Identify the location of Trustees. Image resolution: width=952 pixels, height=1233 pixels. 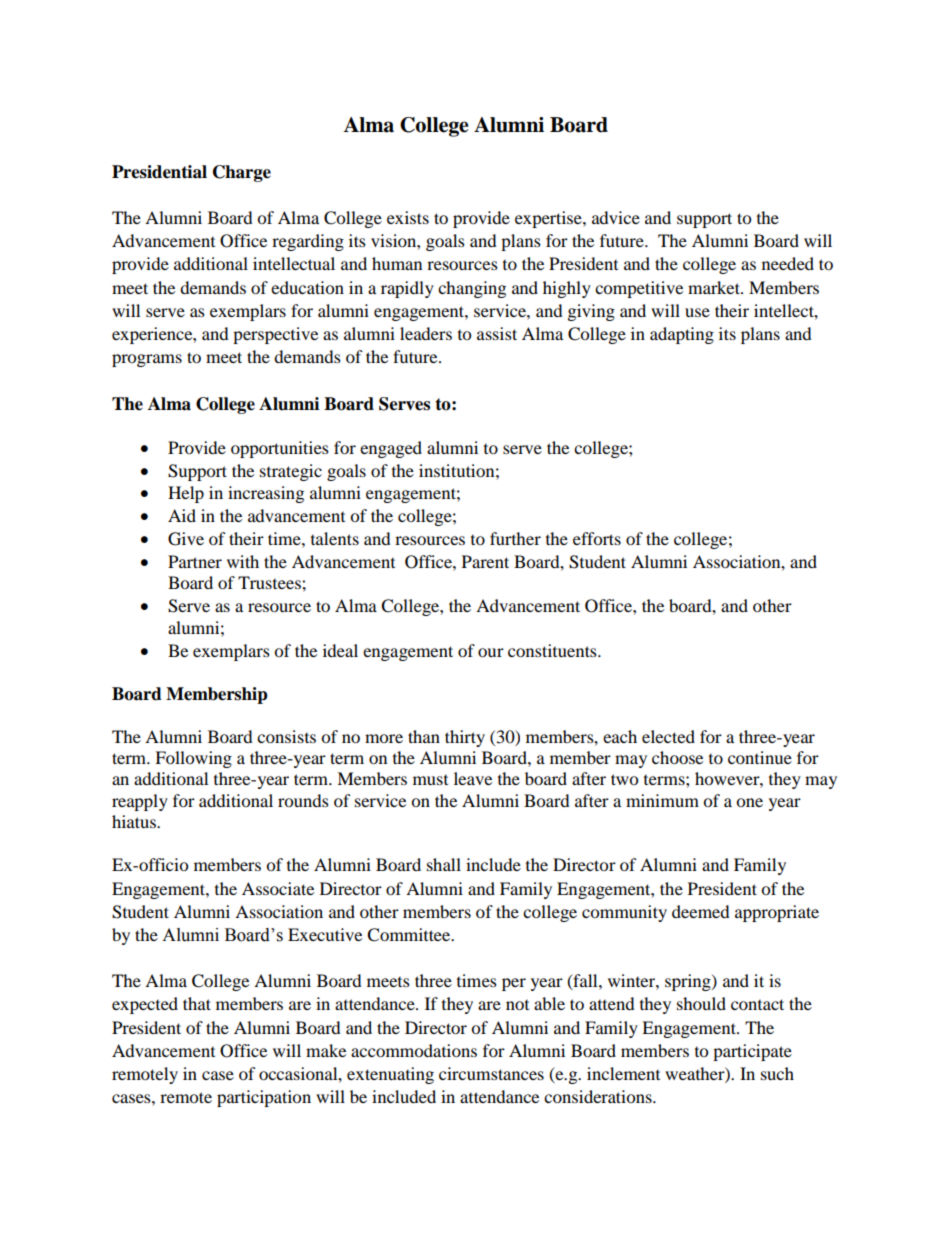
(270, 582).
